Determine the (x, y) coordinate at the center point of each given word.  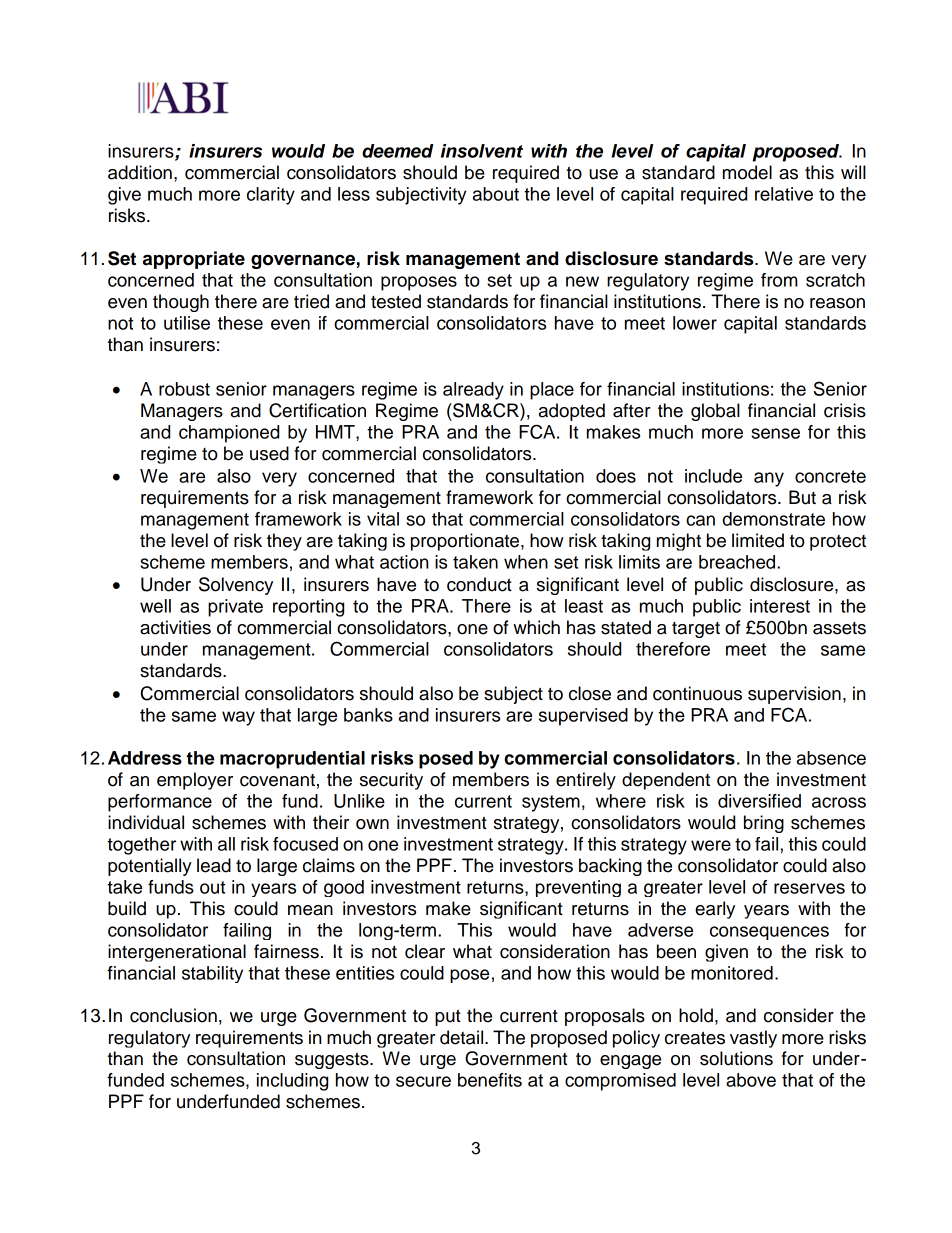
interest (780, 606)
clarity (271, 196)
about (496, 194)
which (536, 627)
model (747, 172)
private (235, 608)
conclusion (173, 1015)
